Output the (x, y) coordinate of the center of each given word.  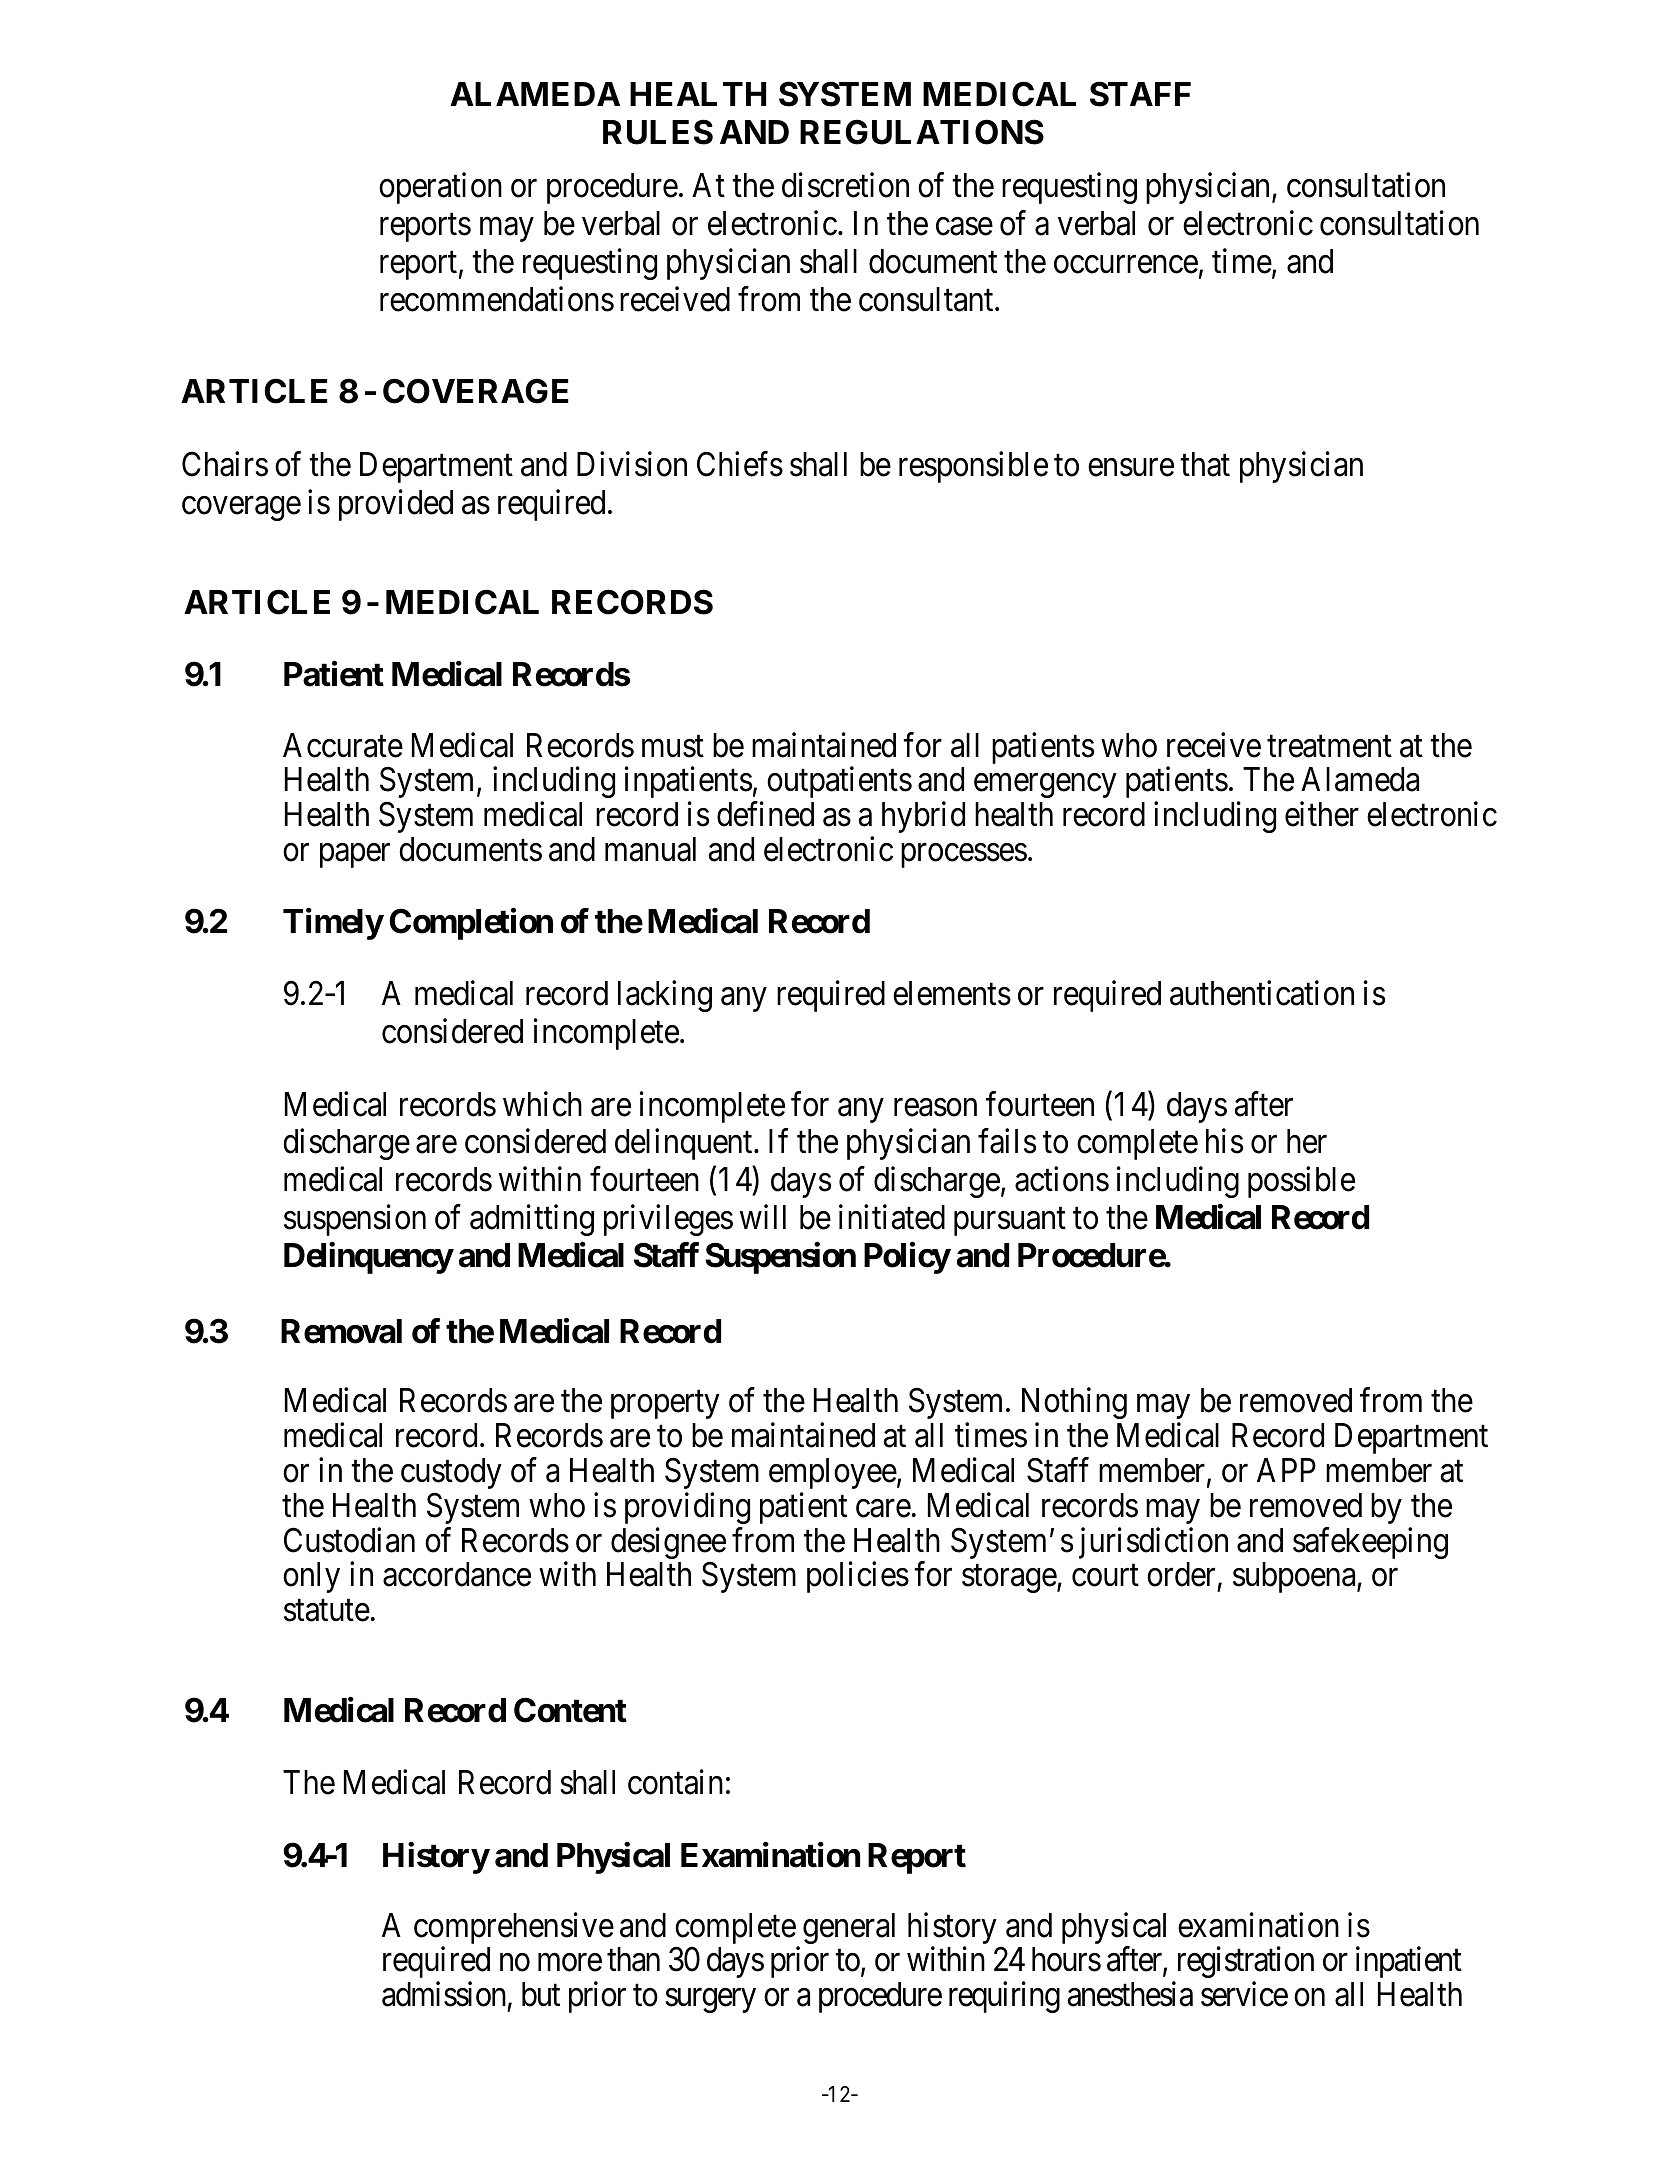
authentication (1262, 993)
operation (440, 188)
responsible (973, 467)
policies (858, 1577)
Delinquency (368, 1258)
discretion (845, 185)
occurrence (1126, 265)
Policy (907, 1258)
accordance (457, 1574)
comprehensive (514, 1929)
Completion (471, 924)
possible (1301, 1182)
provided (396, 505)
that (1205, 464)
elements (952, 993)
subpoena (1295, 1577)
